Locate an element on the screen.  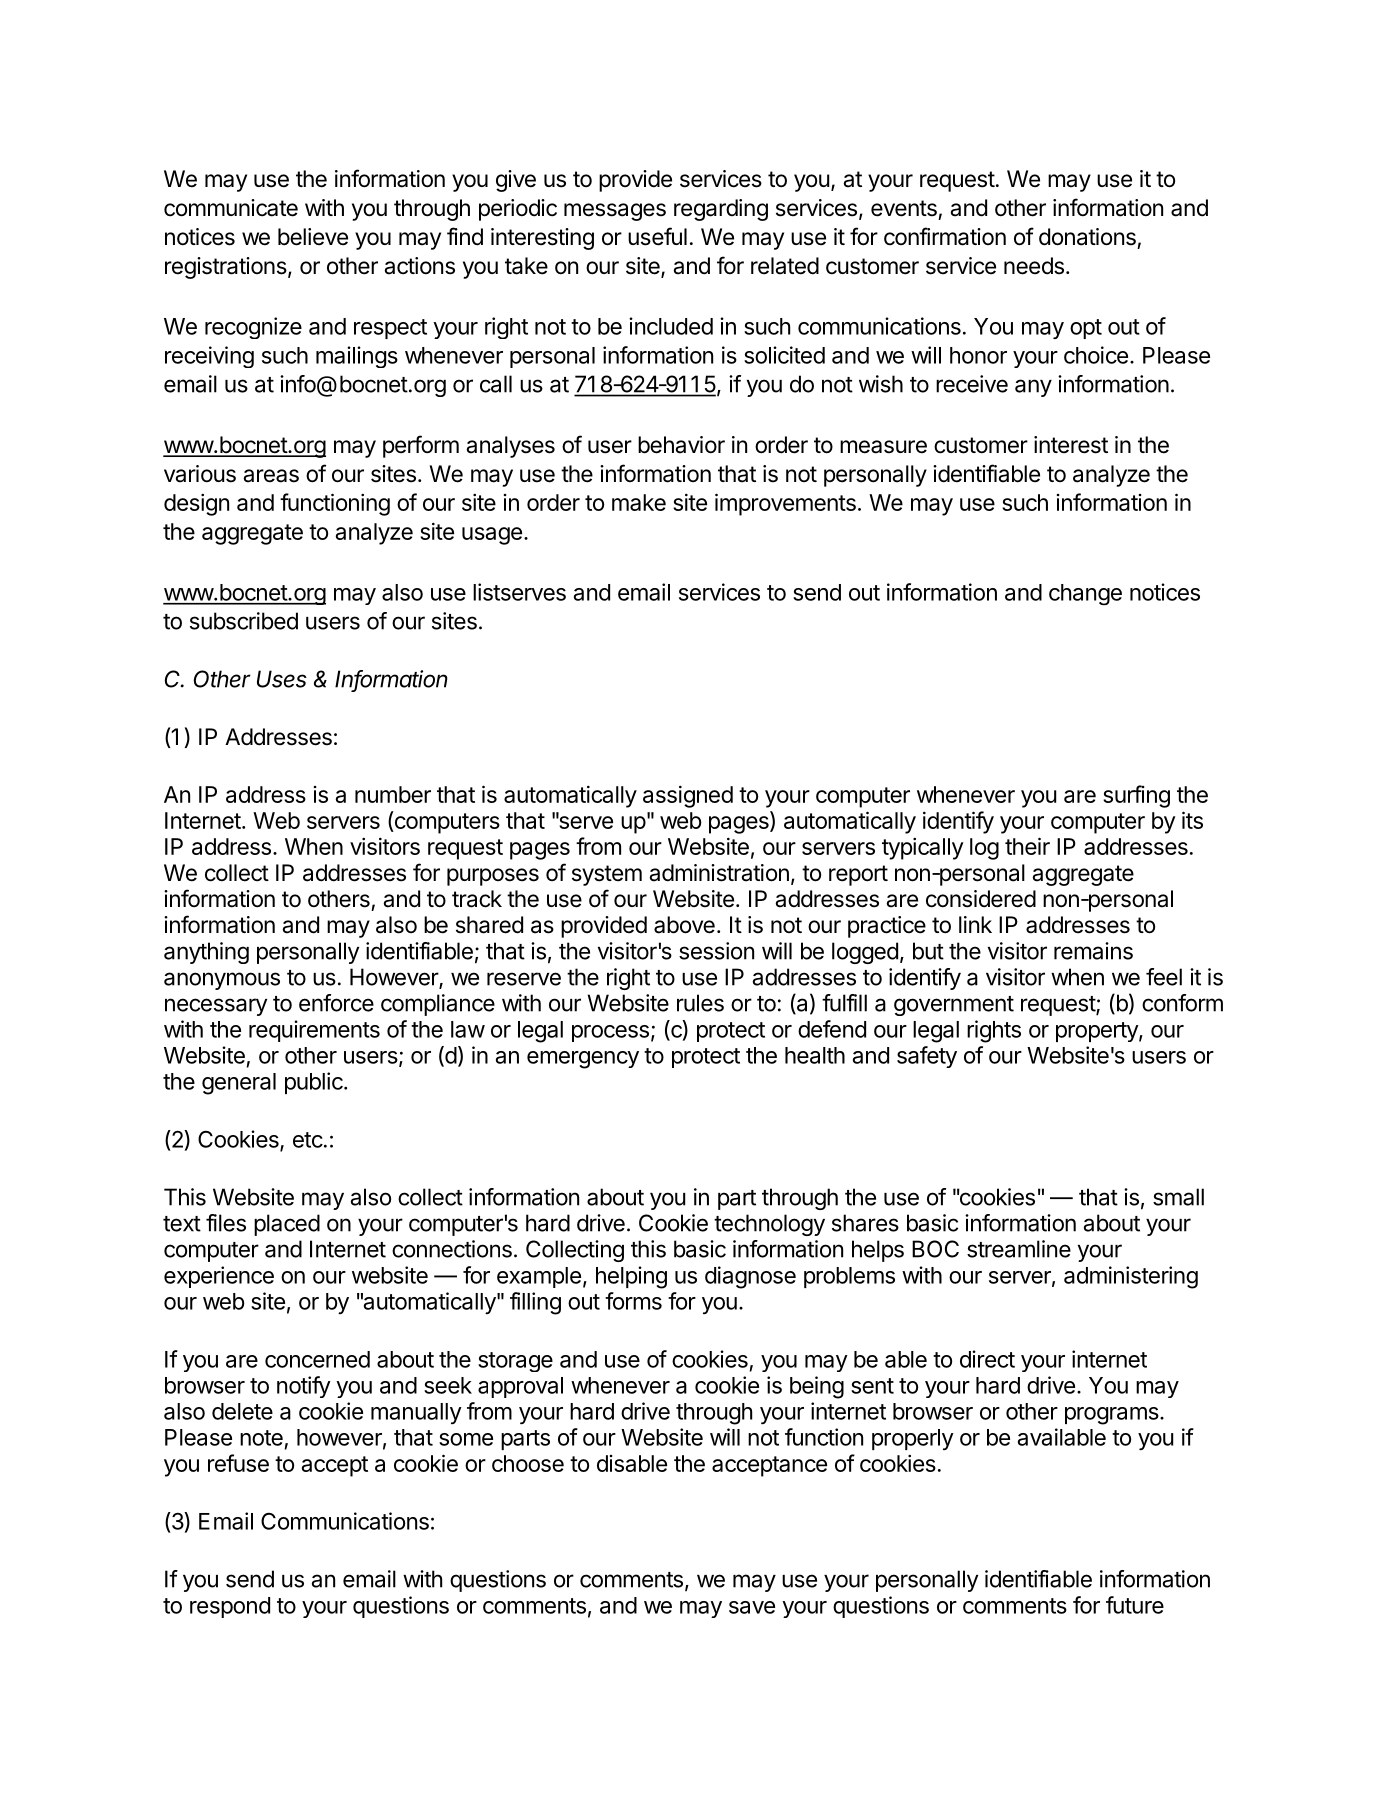
respond is located at coordinates (230, 1607).
